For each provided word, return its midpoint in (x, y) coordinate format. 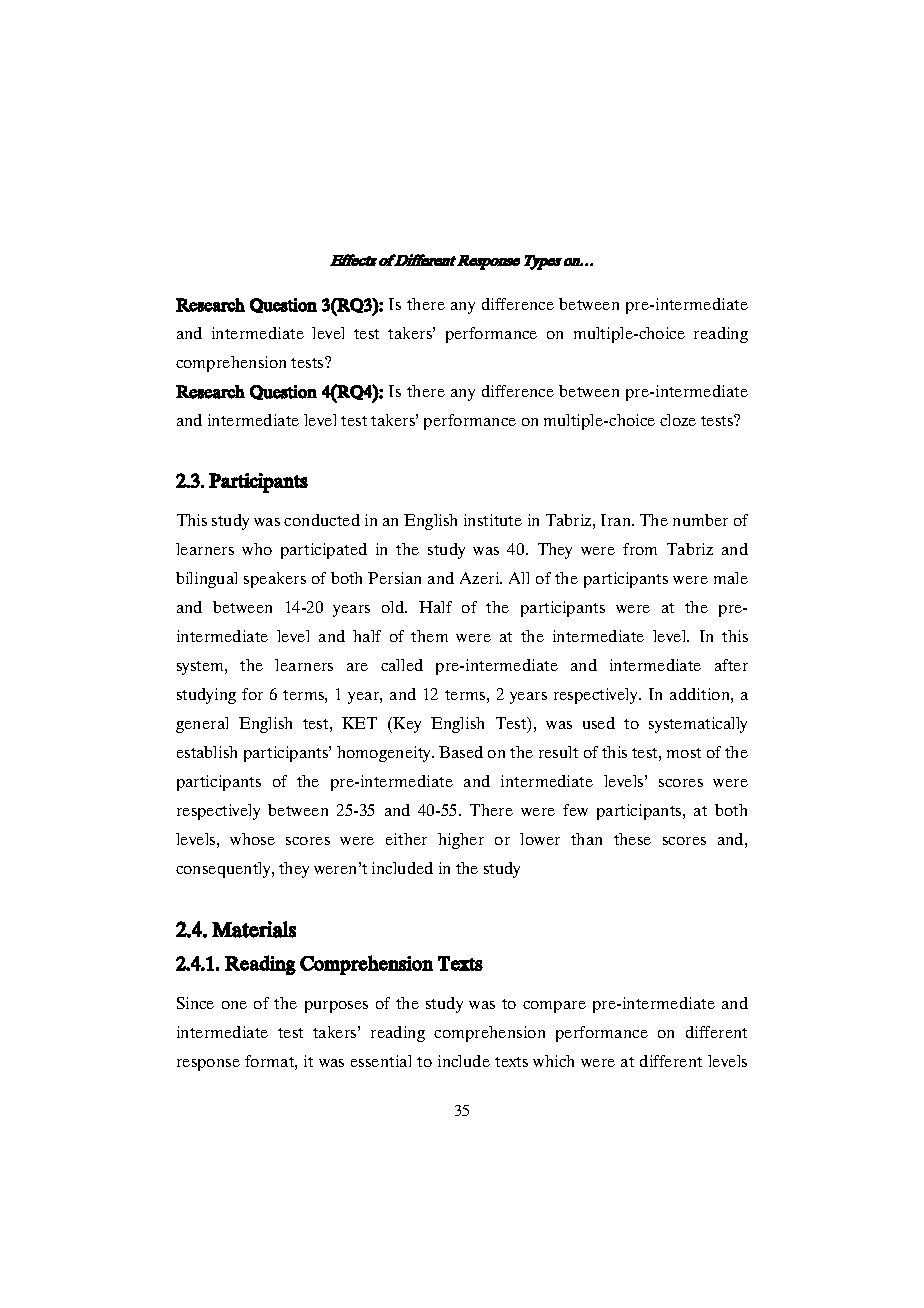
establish (207, 752)
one (234, 1005)
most (684, 753)
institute (493, 520)
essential (381, 1061)
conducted (322, 520)
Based (461, 752)
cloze (678, 420)
